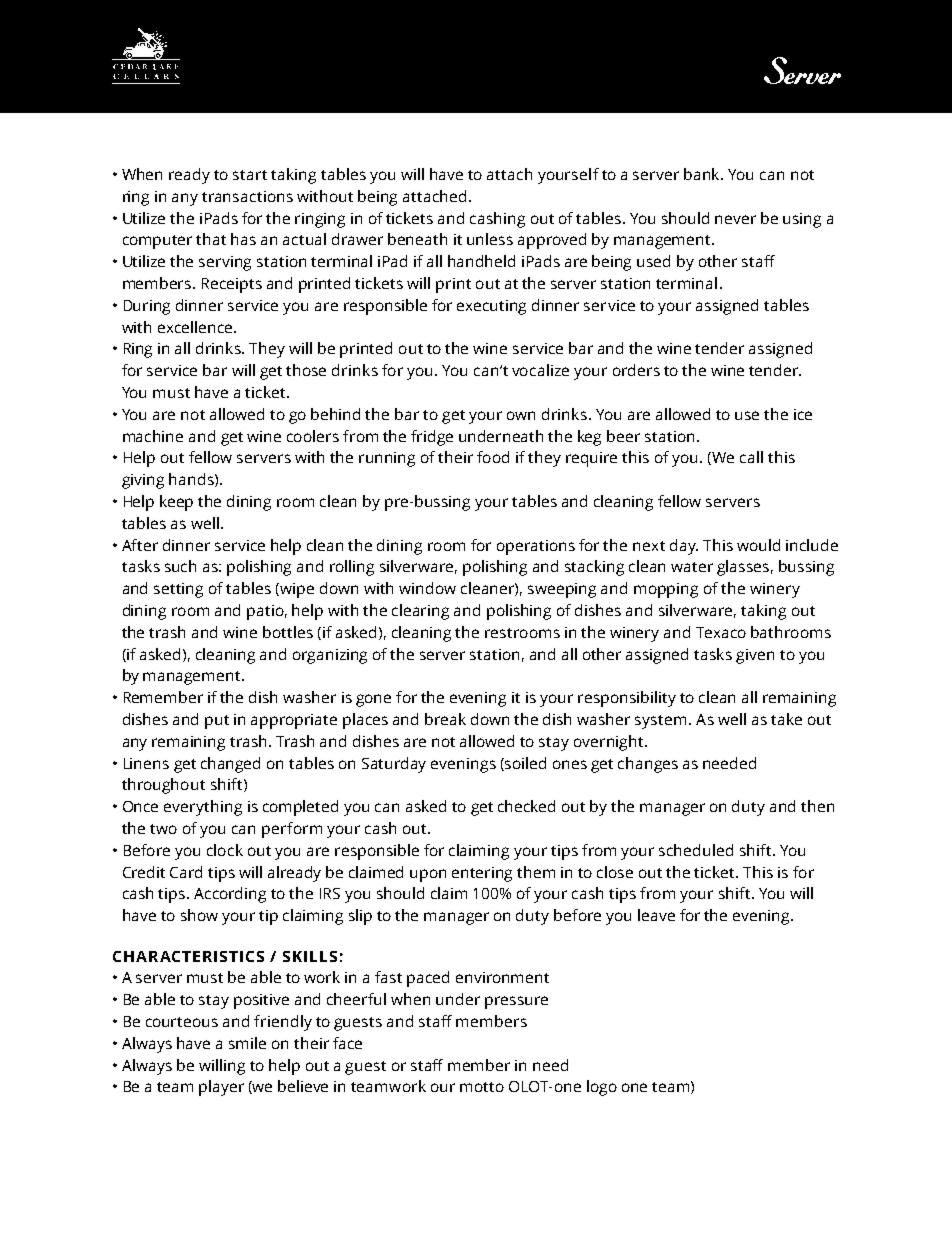  Describe the element at coordinates (445, 719) in the screenshot. I see `break` at that location.
